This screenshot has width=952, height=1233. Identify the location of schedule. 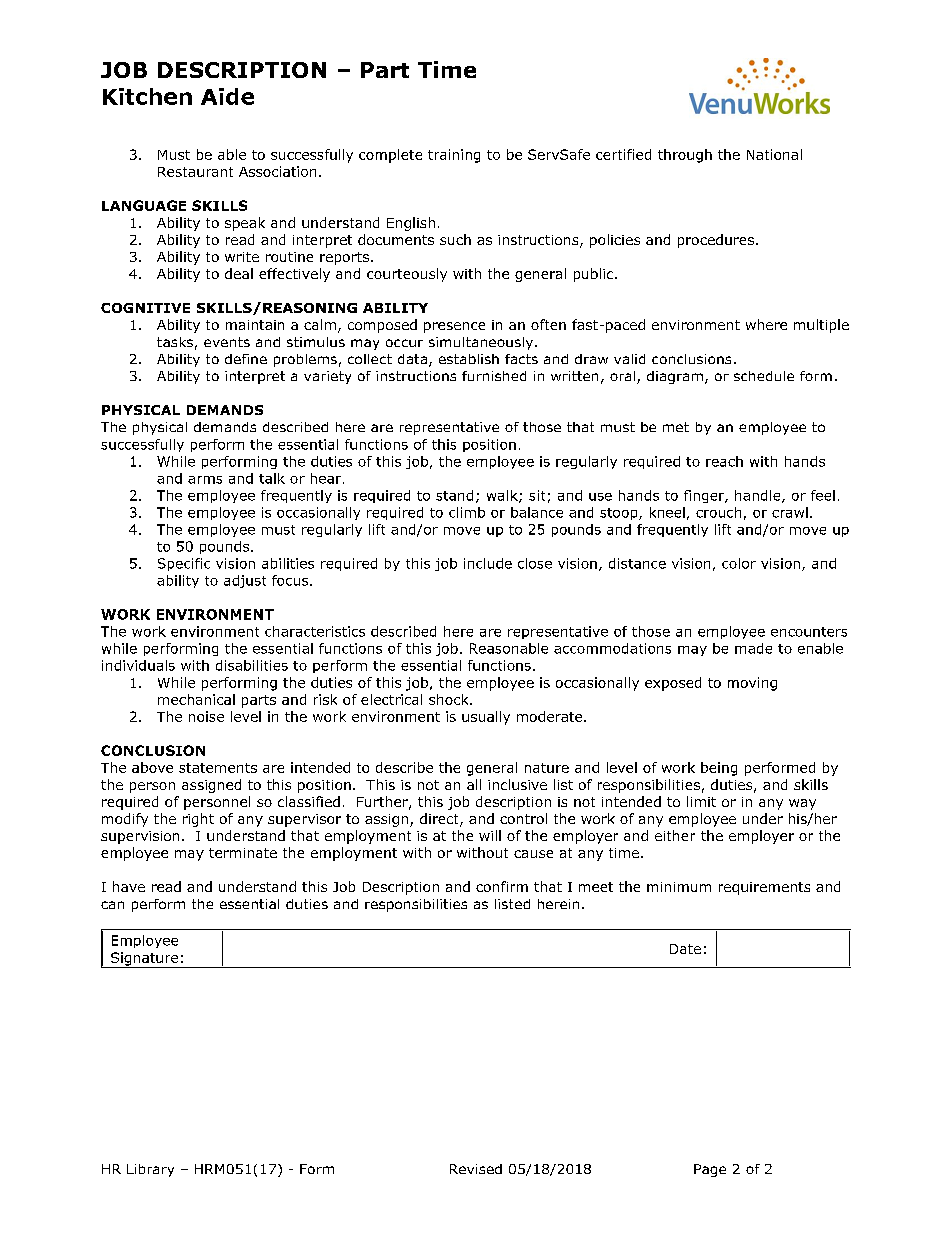
(764, 376).
